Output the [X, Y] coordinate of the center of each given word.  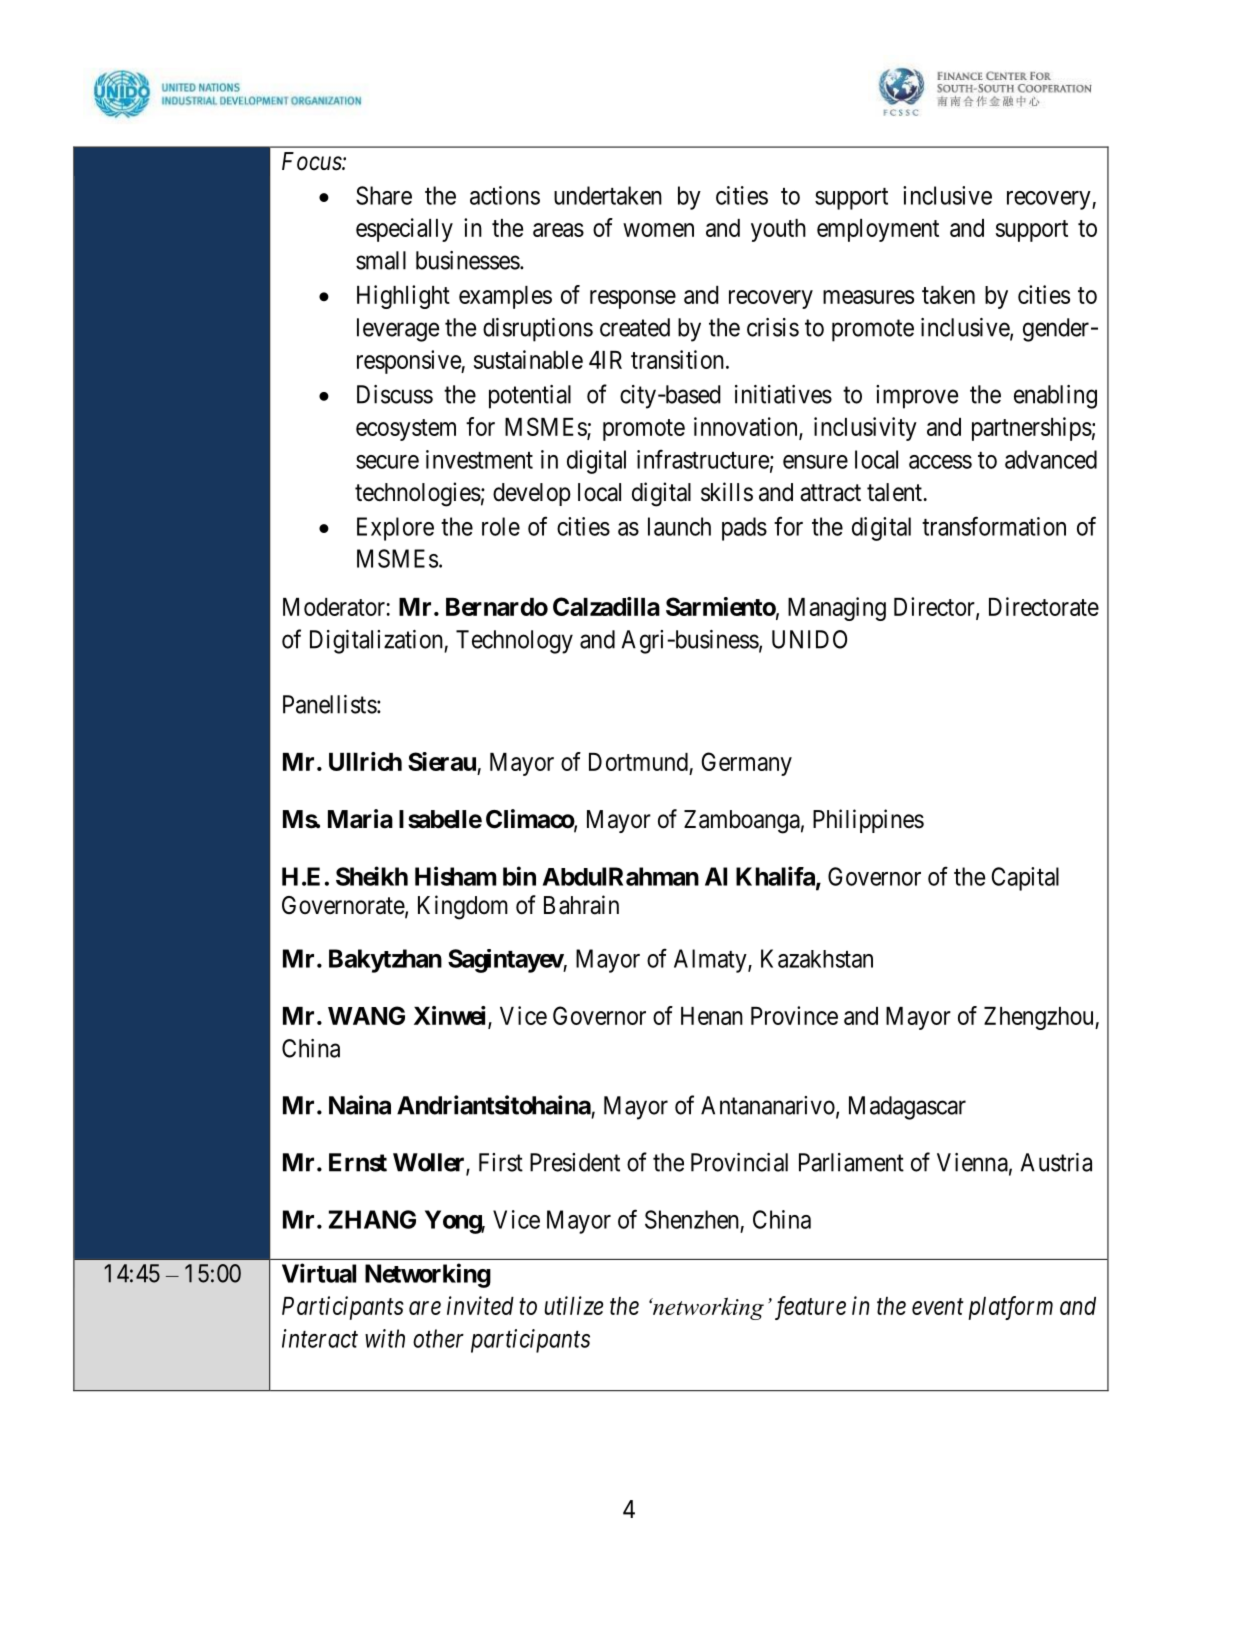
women [658, 230]
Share [384, 195]
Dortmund [638, 762]
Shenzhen [692, 1219]
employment [878, 230]
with [385, 1338]
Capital [1025, 879]
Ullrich [365, 761]
